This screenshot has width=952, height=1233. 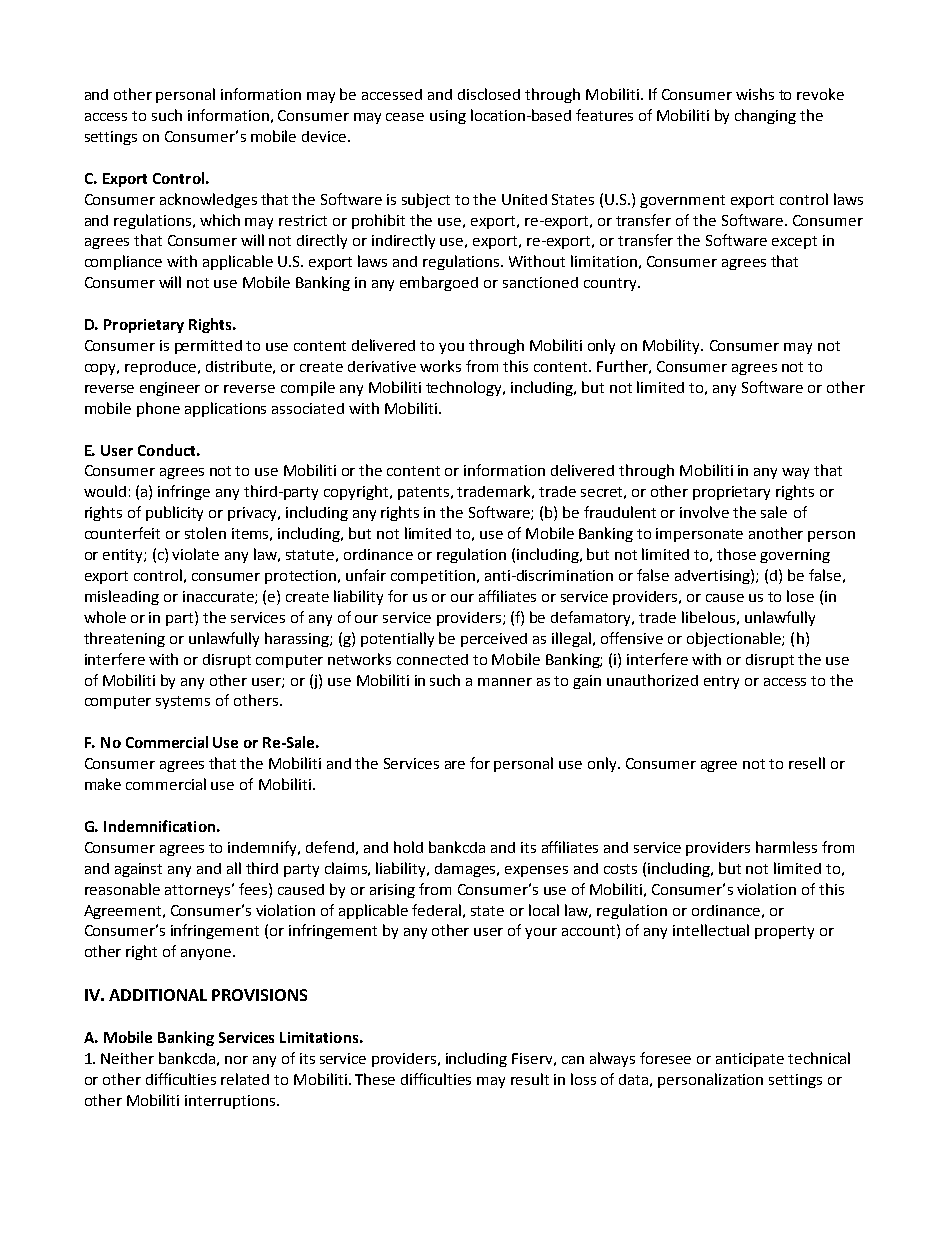 What do you see at coordinates (208, 200) in the screenshot?
I see `acknowledges` at bounding box center [208, 200].
